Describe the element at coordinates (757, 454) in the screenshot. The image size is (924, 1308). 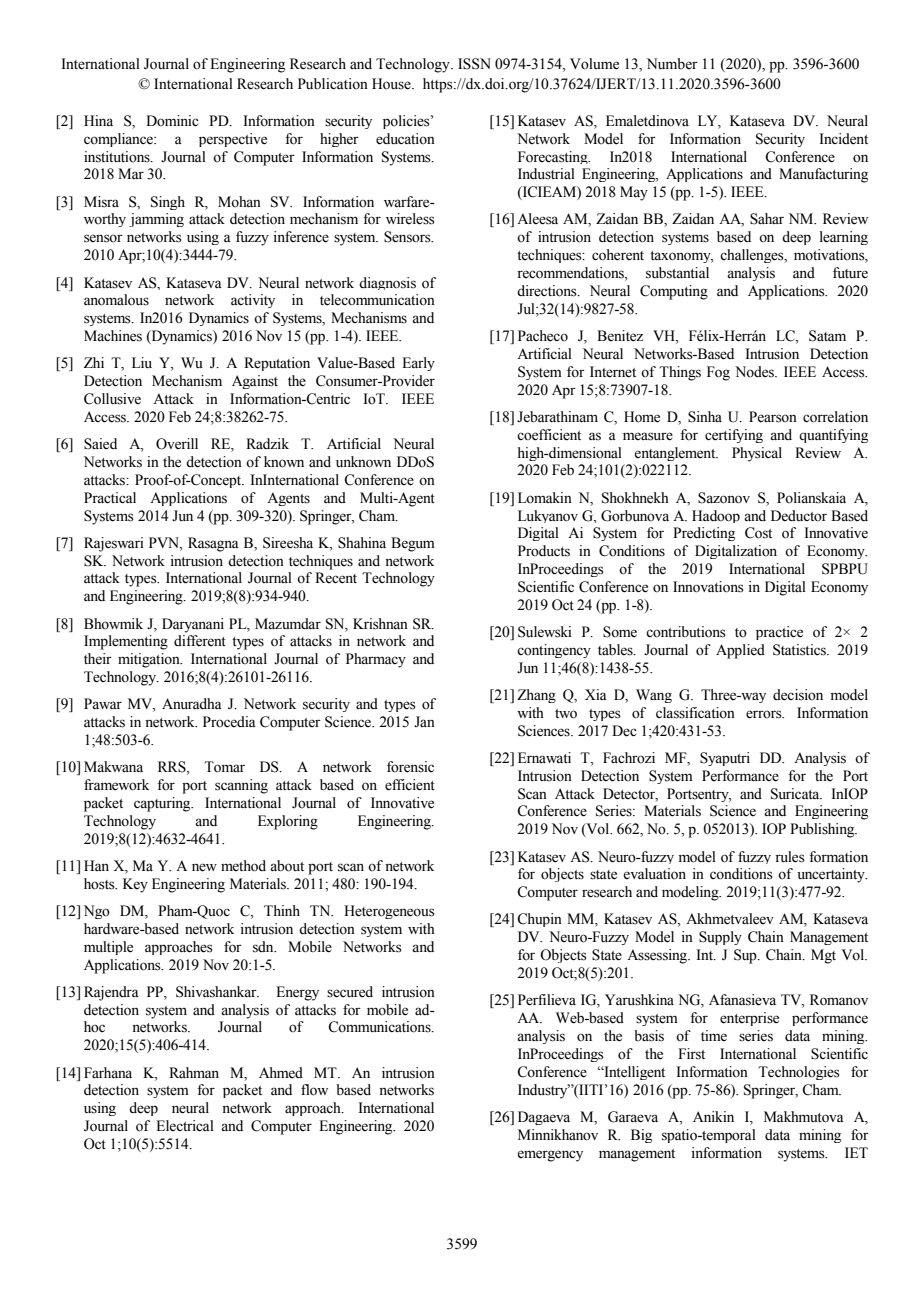
I see `Physical` at that location.
